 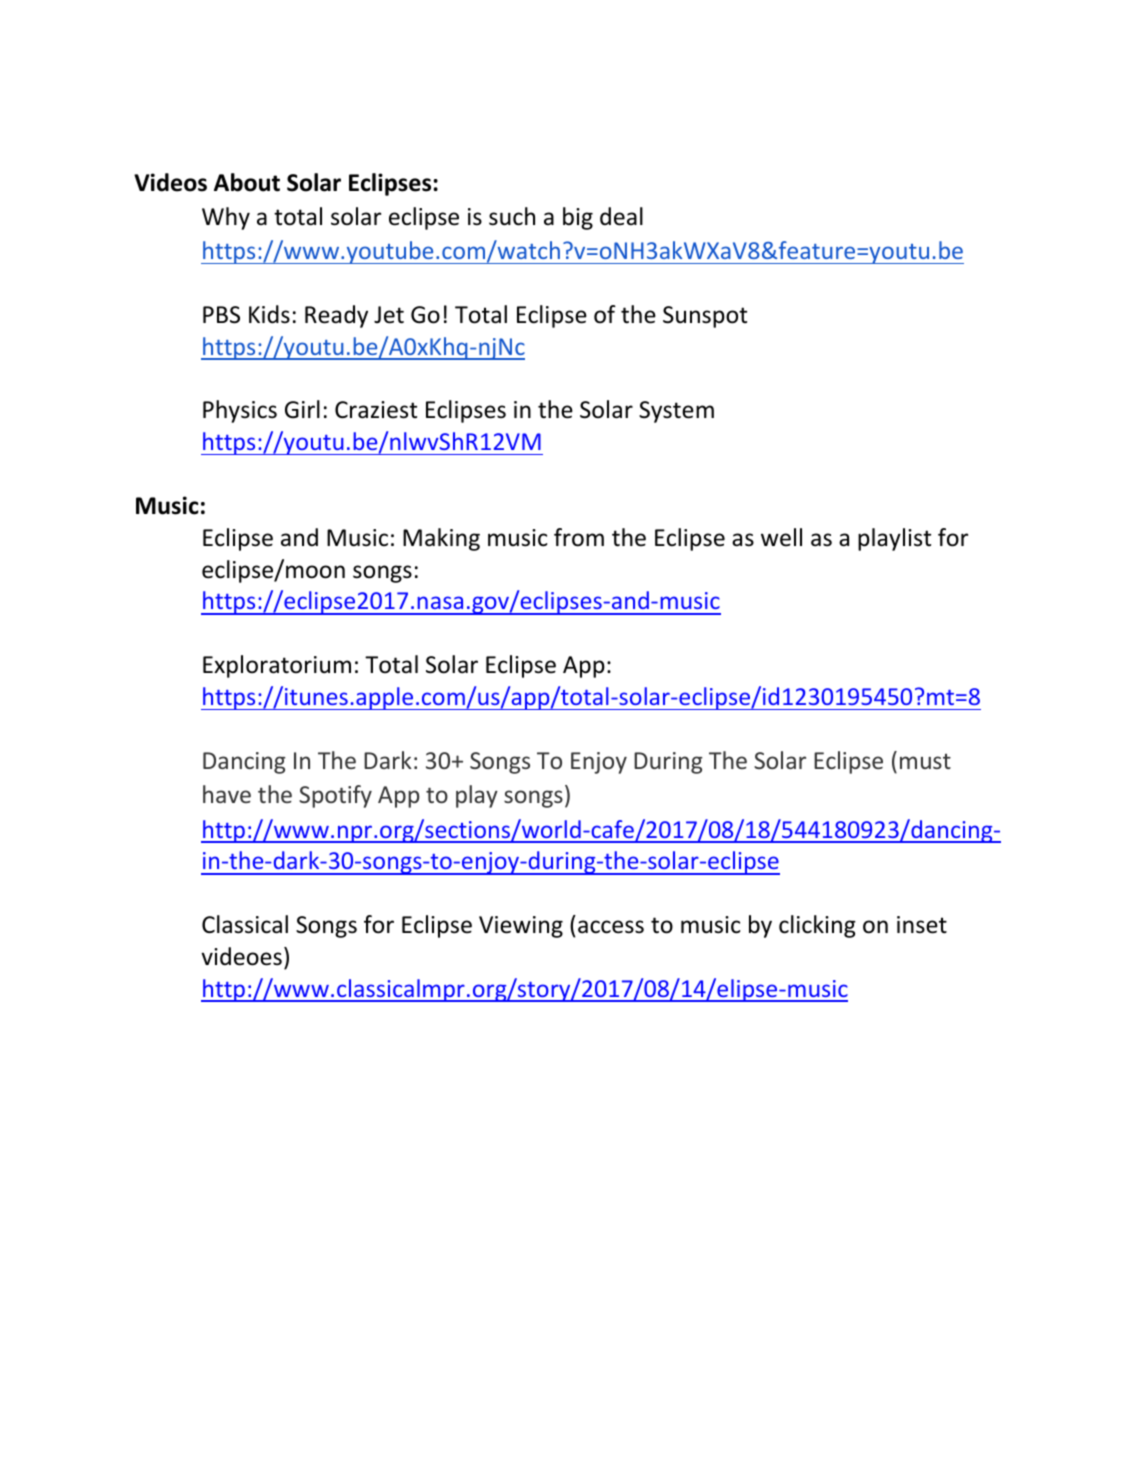 I want to click on from, so click(x=579, y=537).
